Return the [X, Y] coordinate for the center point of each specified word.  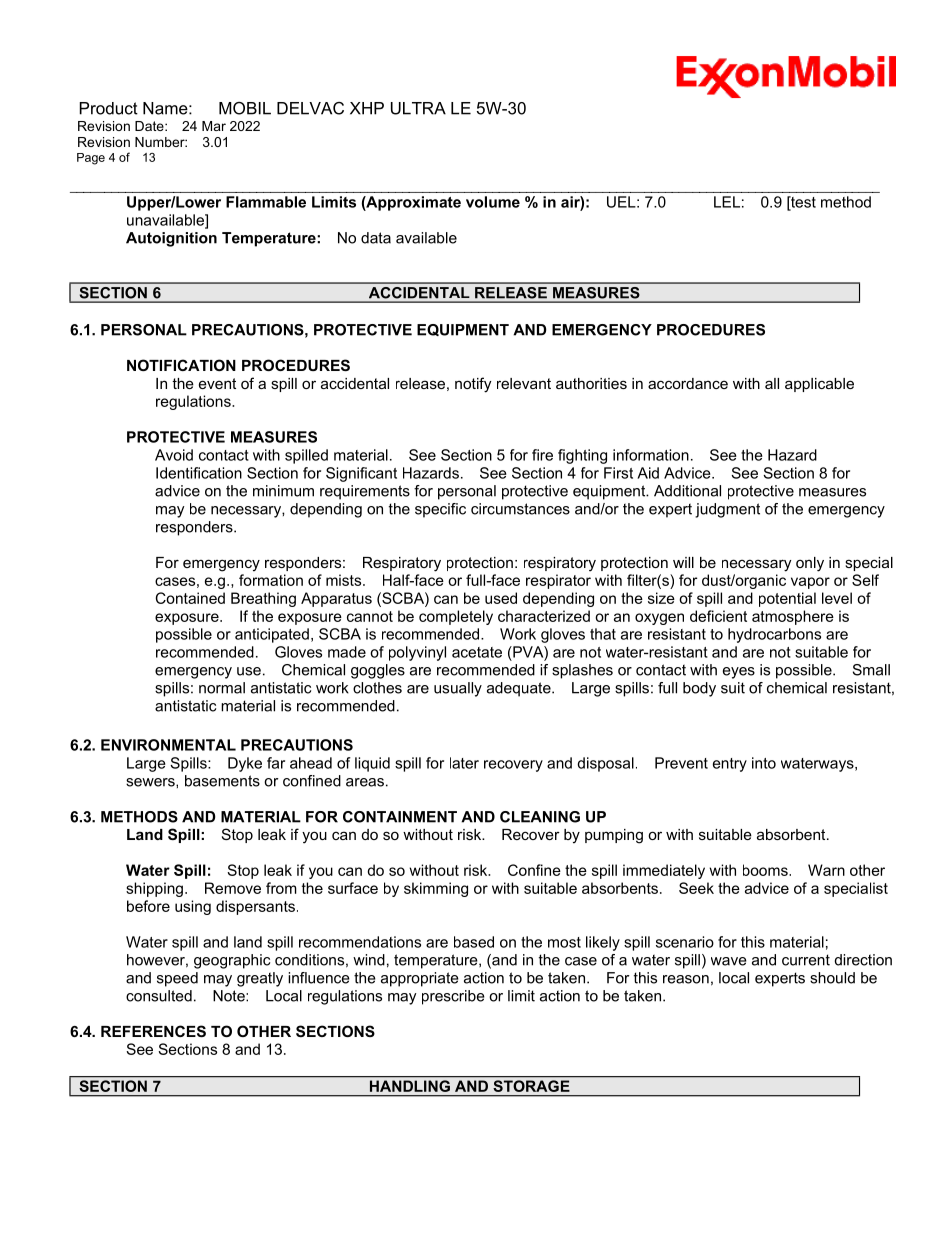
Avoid [174, 455]
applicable [819, 385]
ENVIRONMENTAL [168, 745]
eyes [739, 673]
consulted [159, 996]
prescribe [453, 997]
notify [473, 385]
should [832, 978]
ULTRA [418, 108]
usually [458, 689]
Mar [214, 126]
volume [493, 202]
